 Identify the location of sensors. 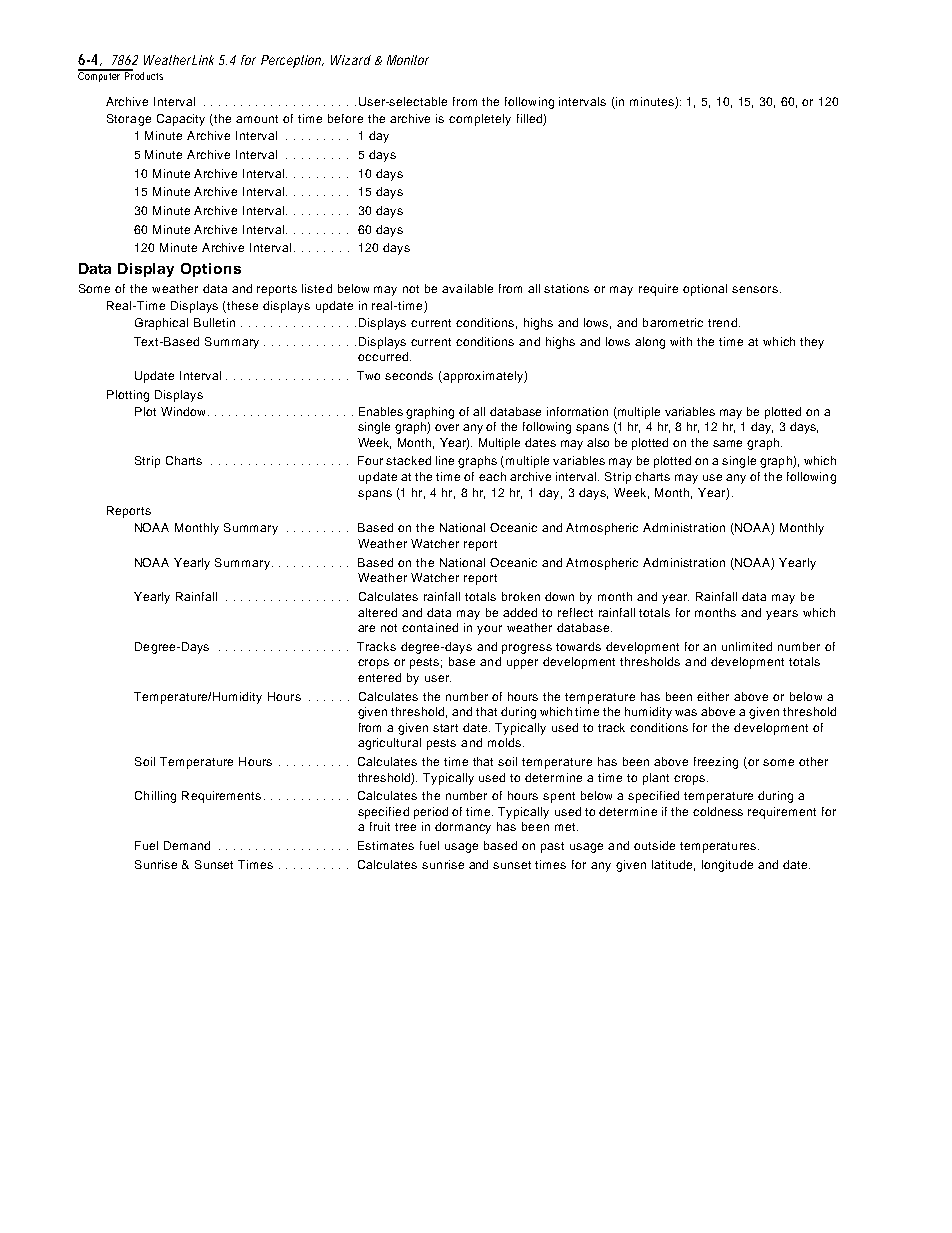
(755, 289).
